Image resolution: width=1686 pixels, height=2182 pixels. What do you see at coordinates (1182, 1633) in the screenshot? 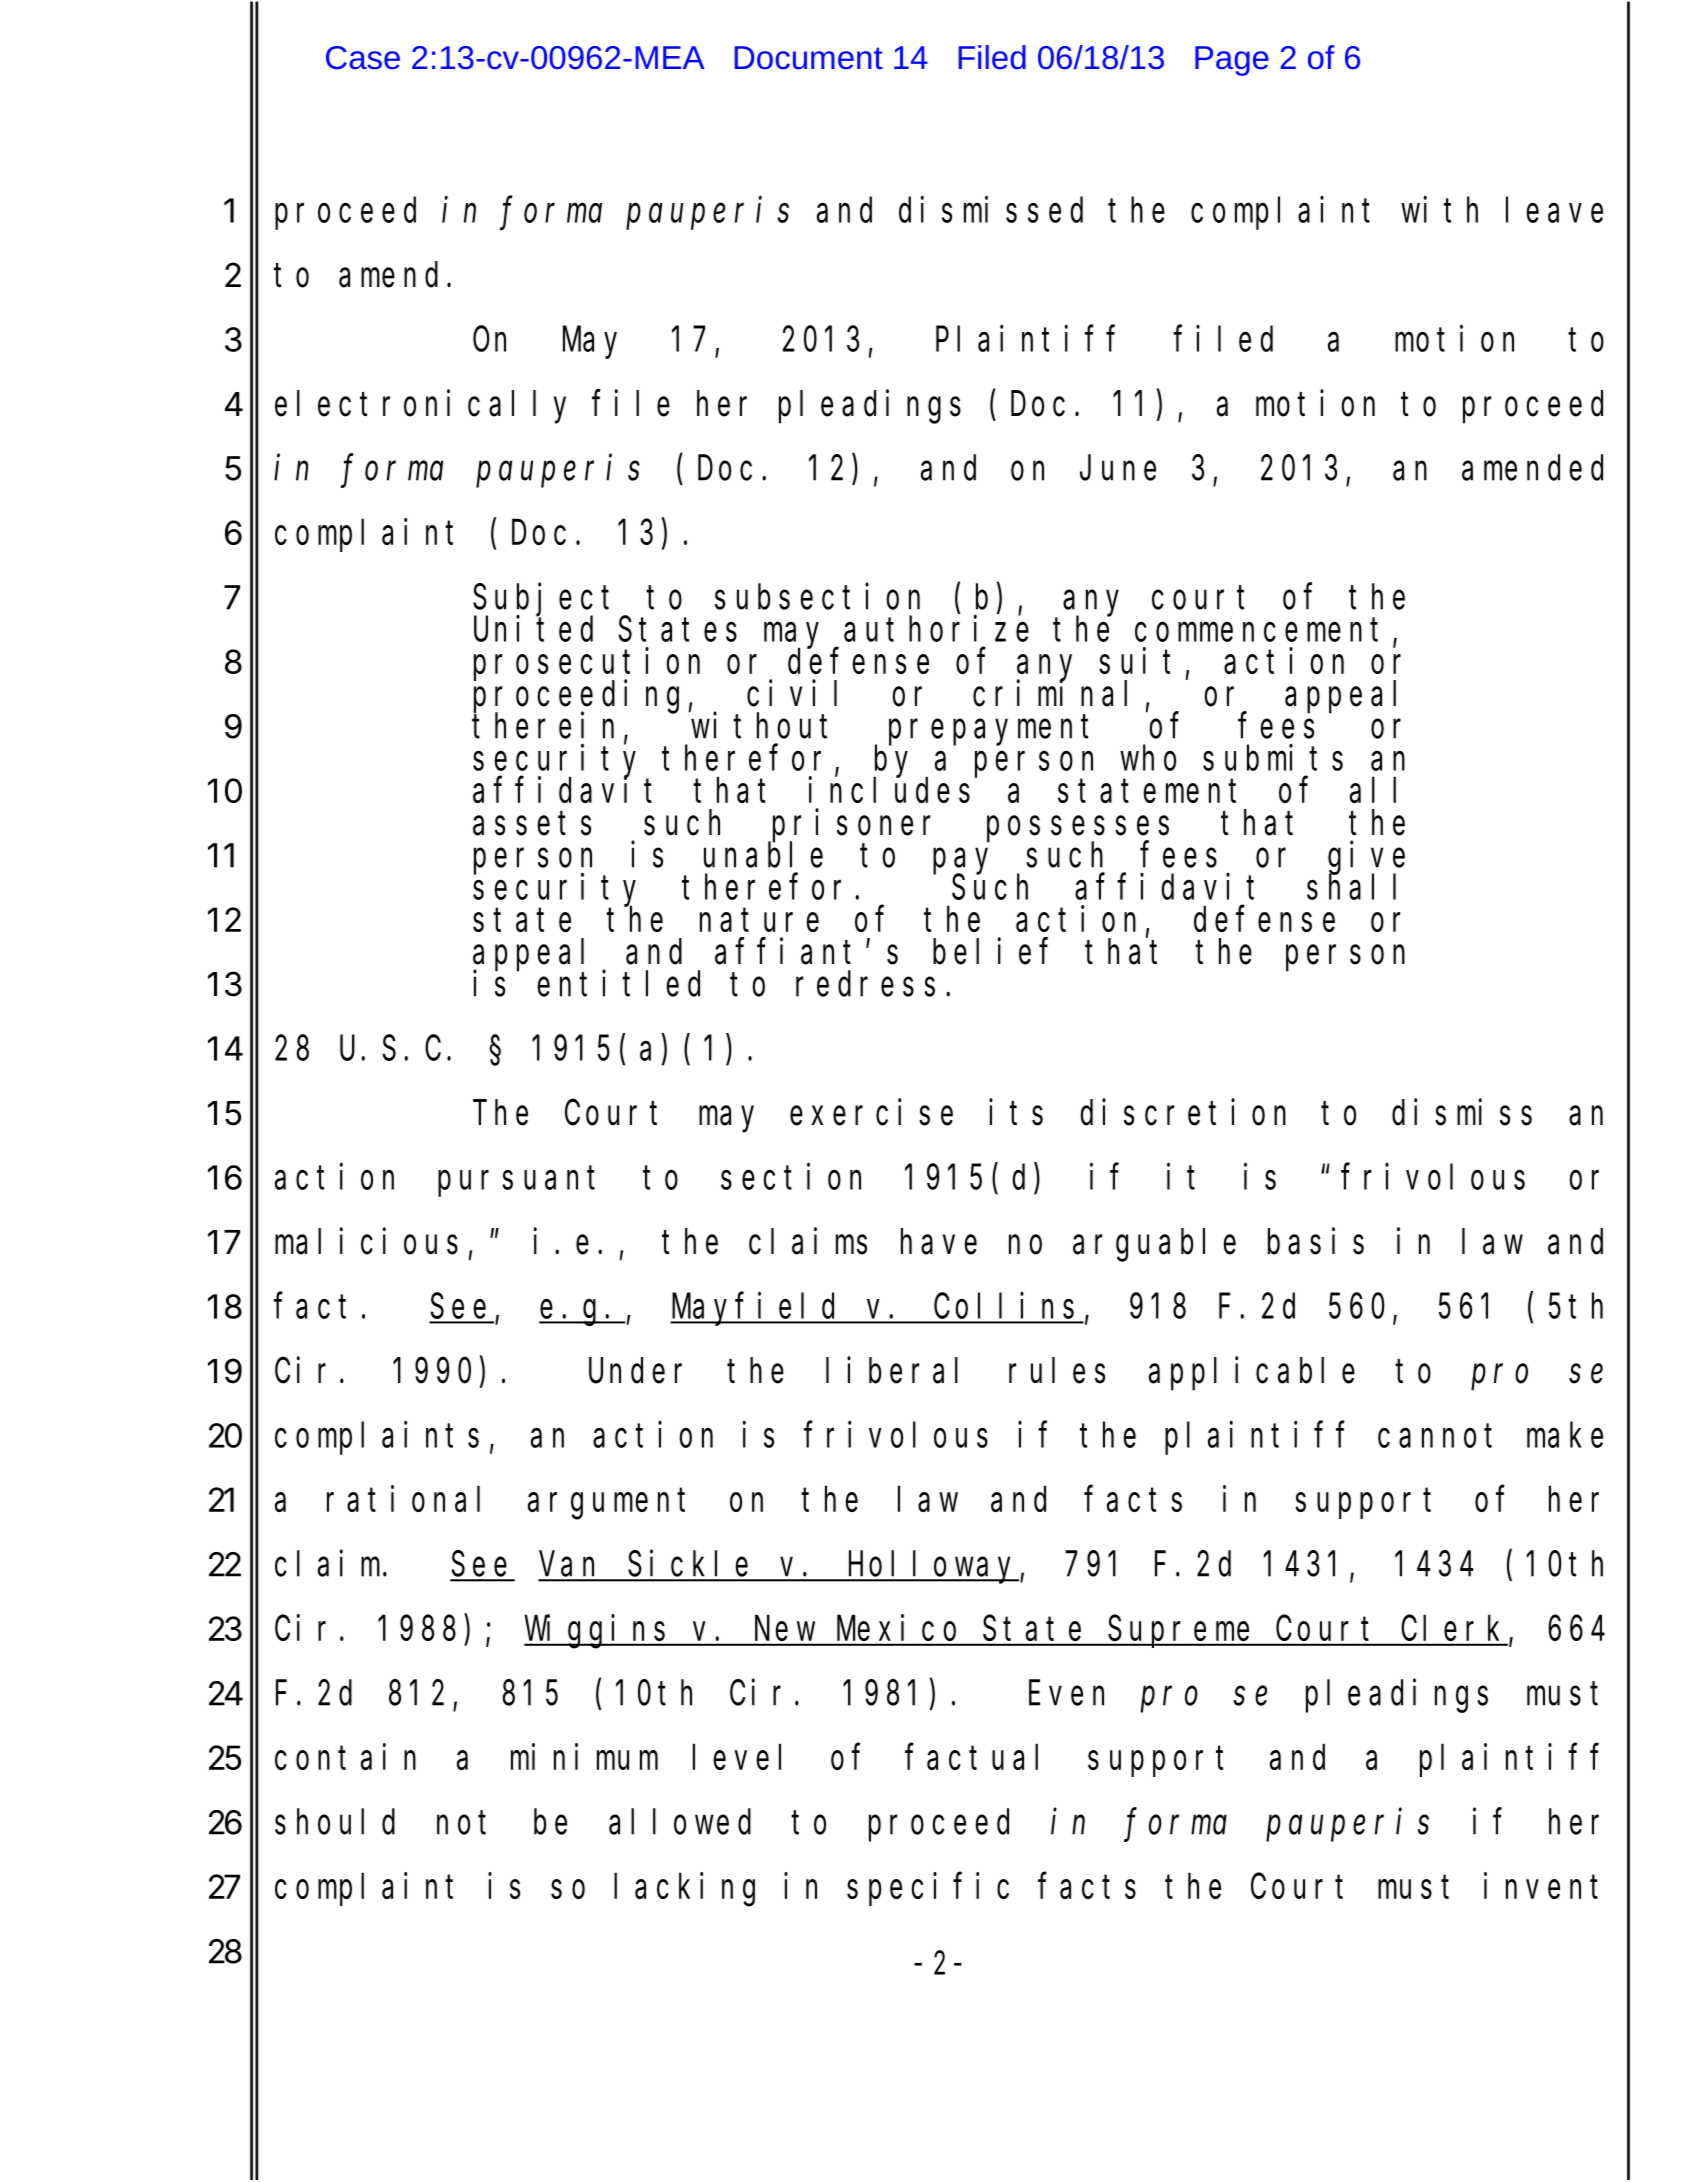
I see `Supreme` at bounding box center [1182, 1633].
